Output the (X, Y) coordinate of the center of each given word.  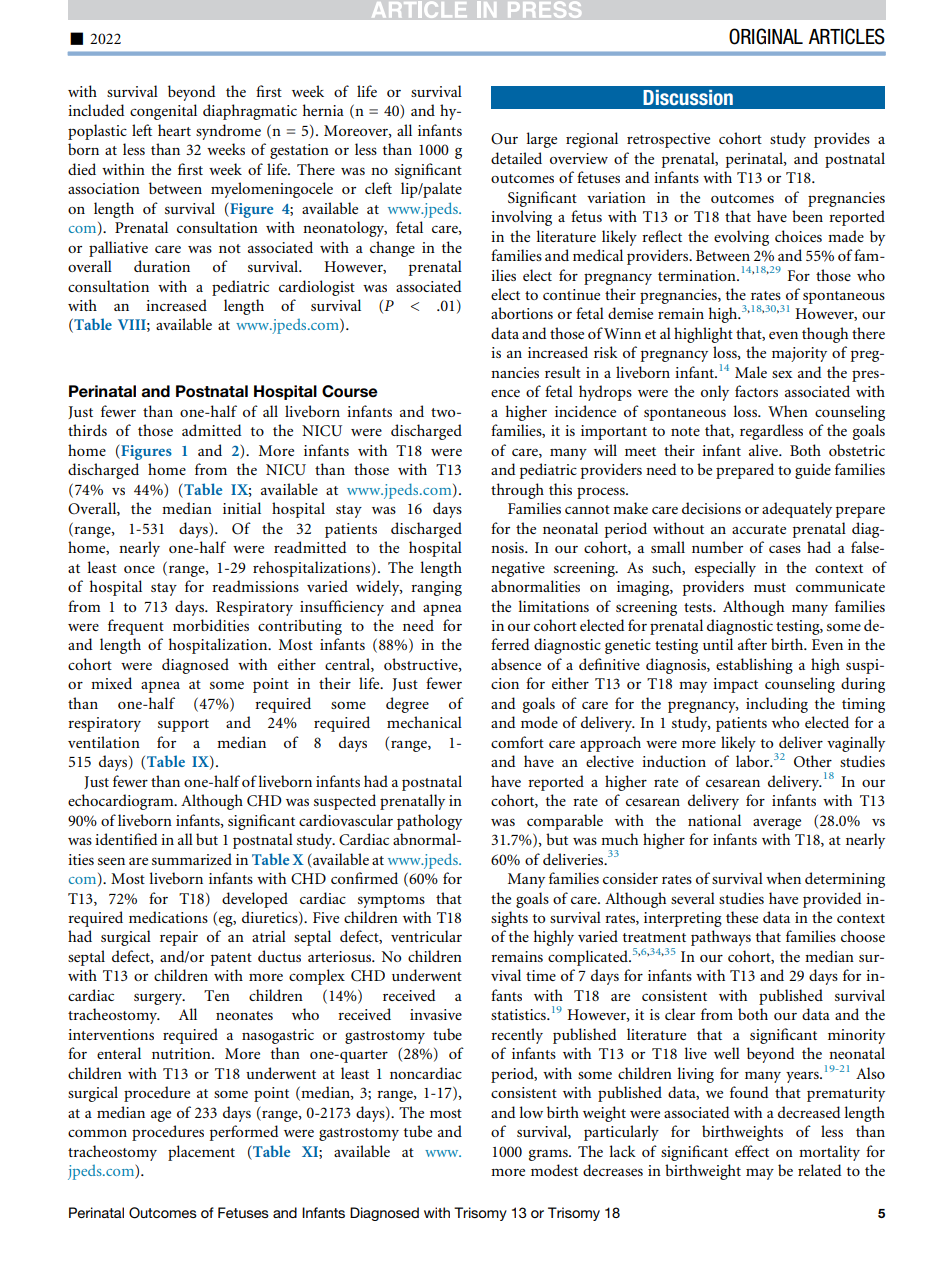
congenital (163, 112)
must (770, 587)
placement (201, 1153)
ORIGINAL (766, 36)
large (542, 140)
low (531, 1112)
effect (752, 1151)
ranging (436, 588)
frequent (136, 627)
